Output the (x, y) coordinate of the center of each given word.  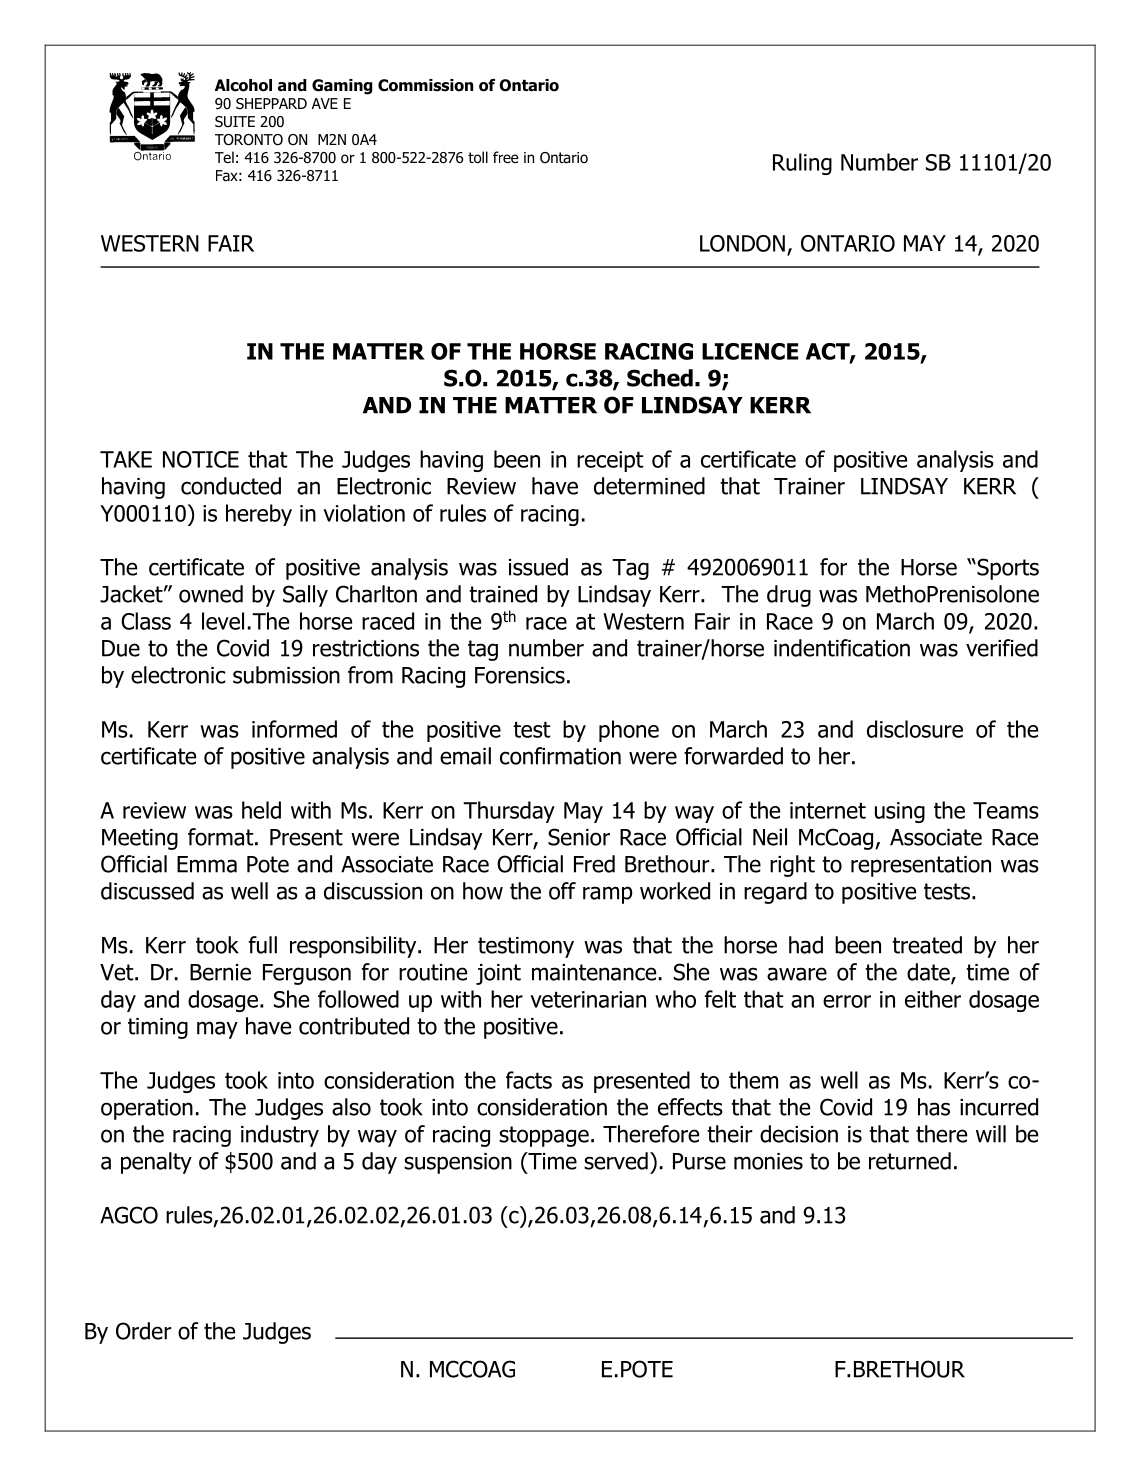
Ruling (802, 164)
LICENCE (750, 351)
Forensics (520, 675)
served (616, 1161)
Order (144, 1331)
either (933, 999)
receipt (610, 461)
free (506, 157)
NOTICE (201, 459)
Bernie (220, 972)
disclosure (915, 729)
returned (910, 1161)
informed (294, 729)
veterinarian (588, 999)
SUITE (235, 122)
